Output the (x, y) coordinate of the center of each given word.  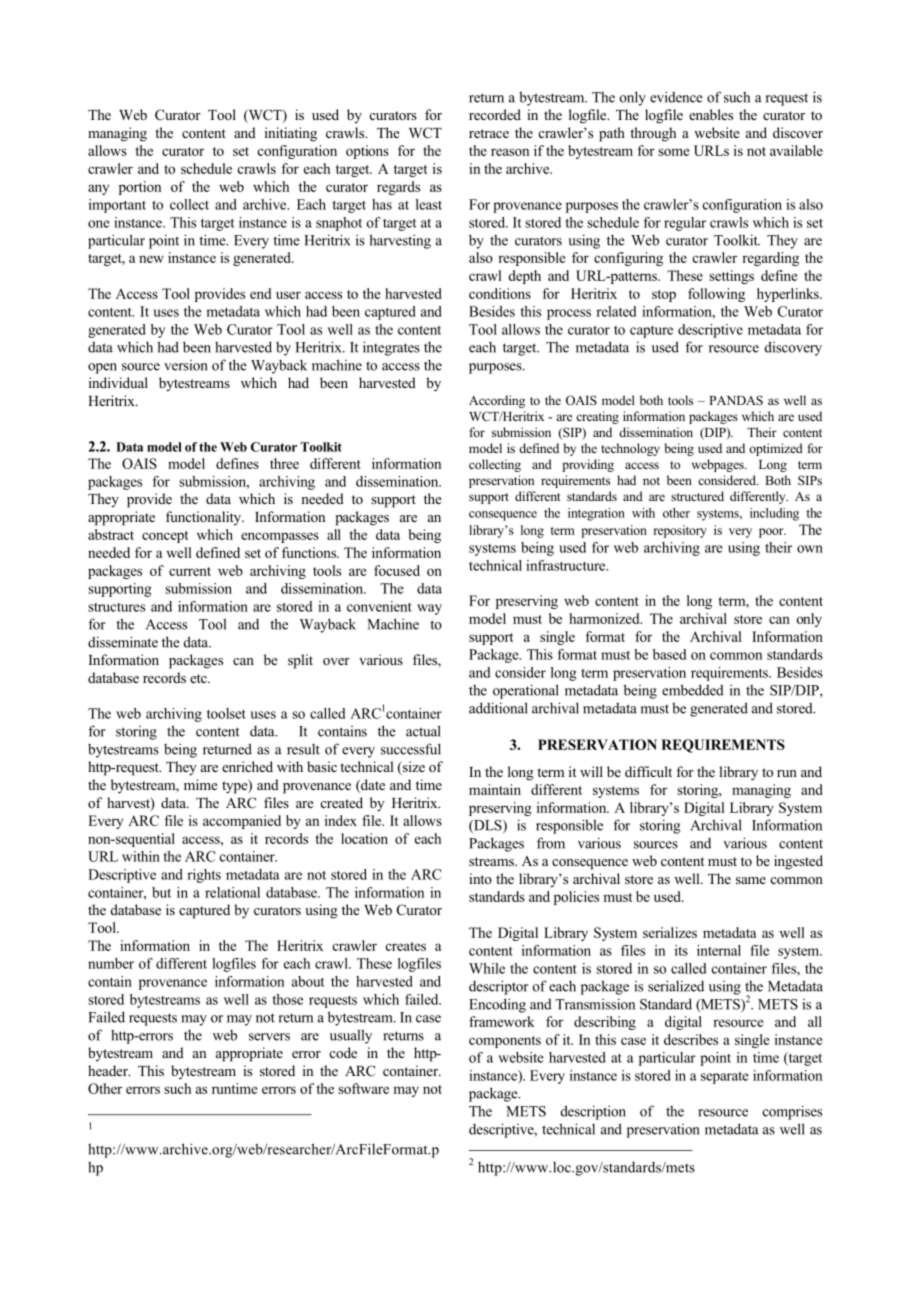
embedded (693, 690)
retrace (489, 133)
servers (269, 1037)
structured (697, 496)
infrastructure (567, 565)
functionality (204, 518)
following (716, 295)
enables (711, 114)
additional (498, 708)
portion (140, 188)
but (161, 892)
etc (199, 678)
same (751, 880)
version (186, 365)
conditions (500, 293)
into (480, 878)
